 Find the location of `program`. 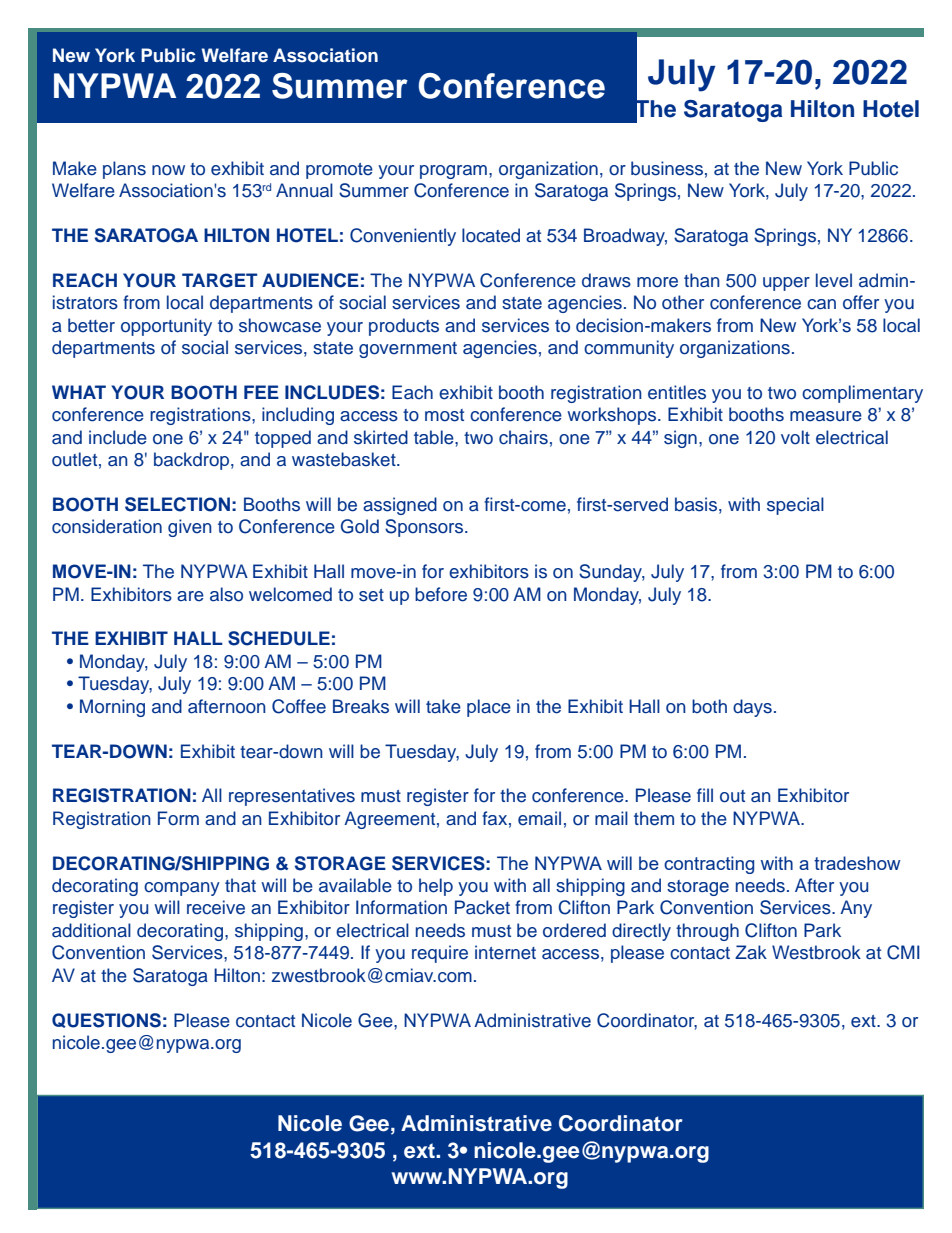

program is located at coordinates (453, 172).
